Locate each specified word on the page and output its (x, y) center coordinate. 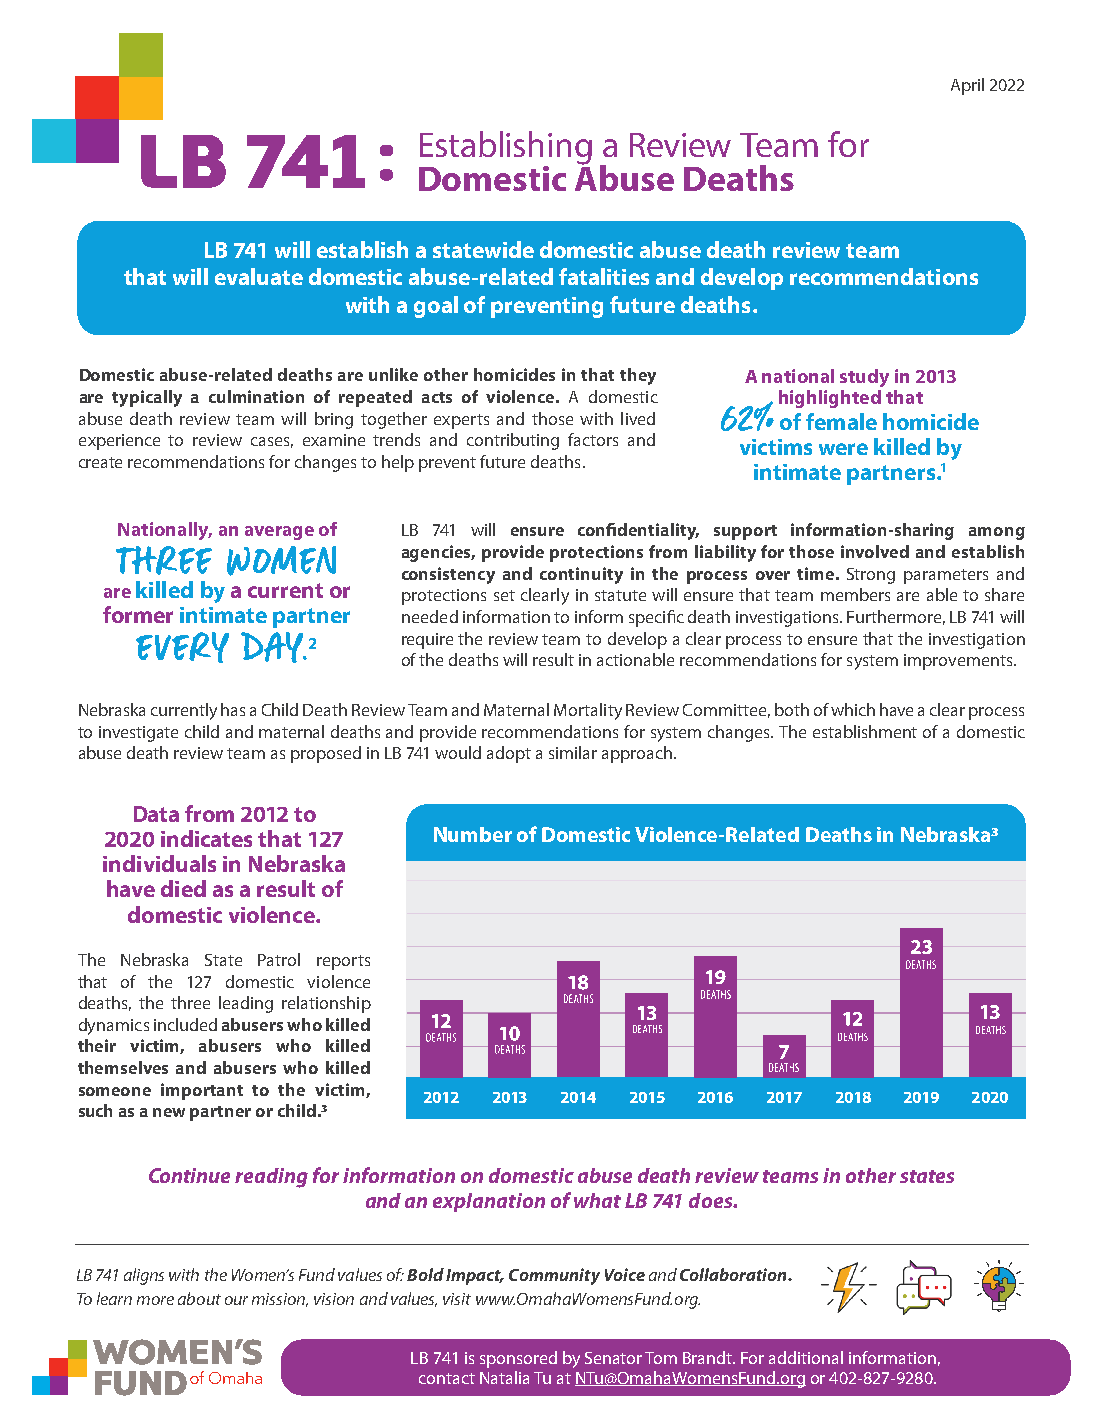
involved (875, 551)
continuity (581, 575)
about (199, 1298)
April (967, 86)
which (853, 709)
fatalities (604, 276)
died (183, 888)
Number (473, 834)
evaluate (259, 276)
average (279, 533)
